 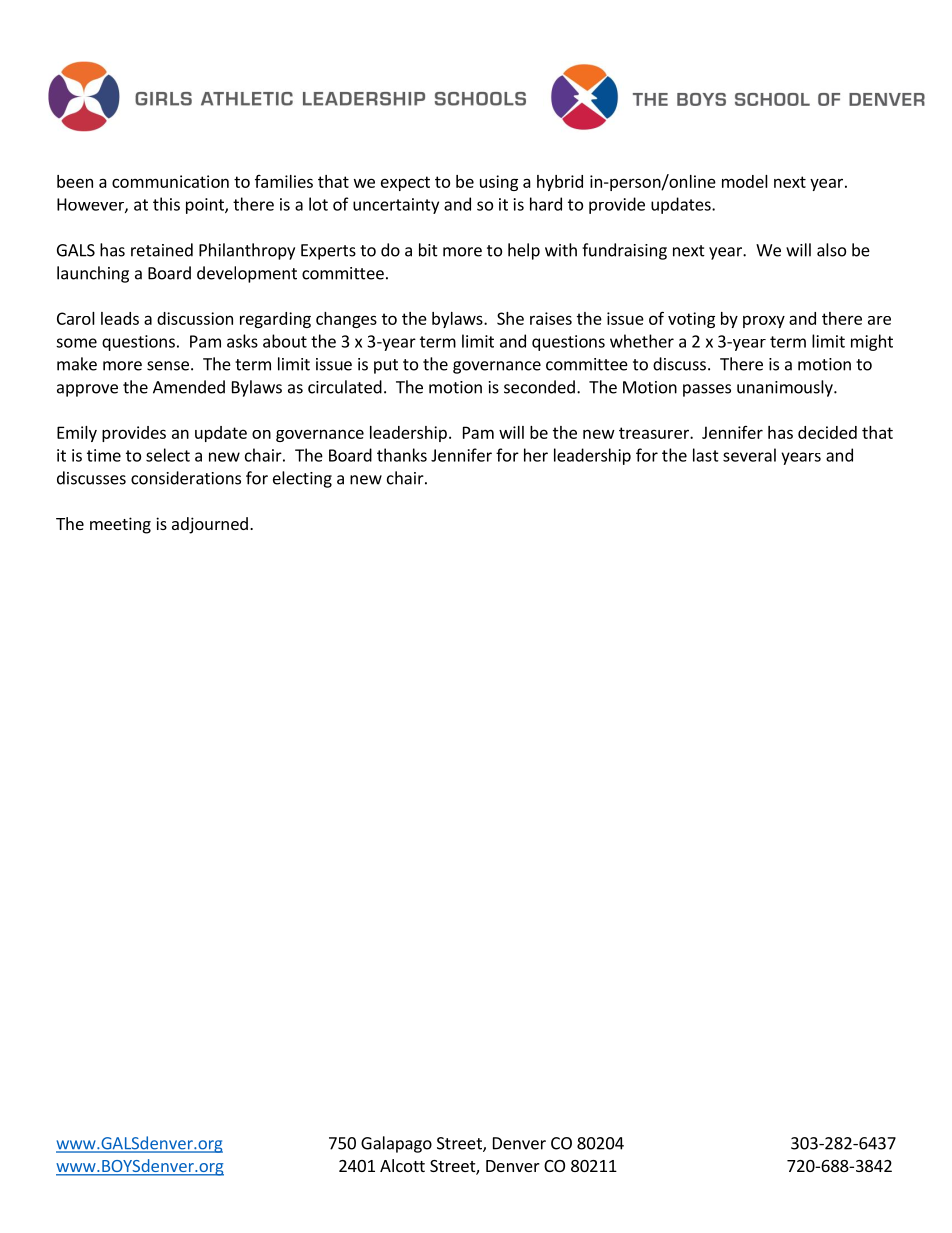 What do you see at coordinates (168, 455) in the image?
I see `select` at bounding box center [168, 455].
